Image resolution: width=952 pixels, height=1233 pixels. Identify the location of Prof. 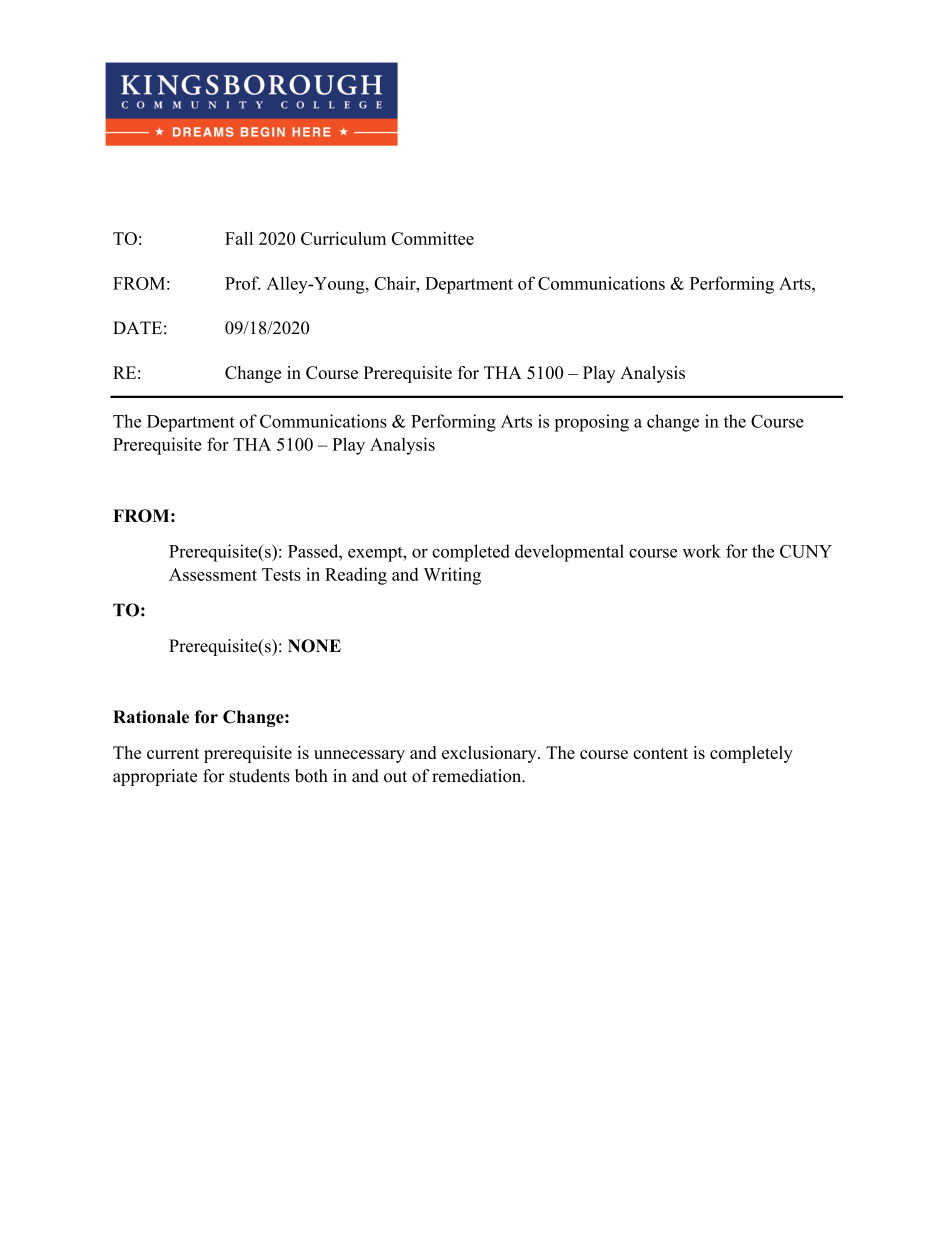
(242, 283).
